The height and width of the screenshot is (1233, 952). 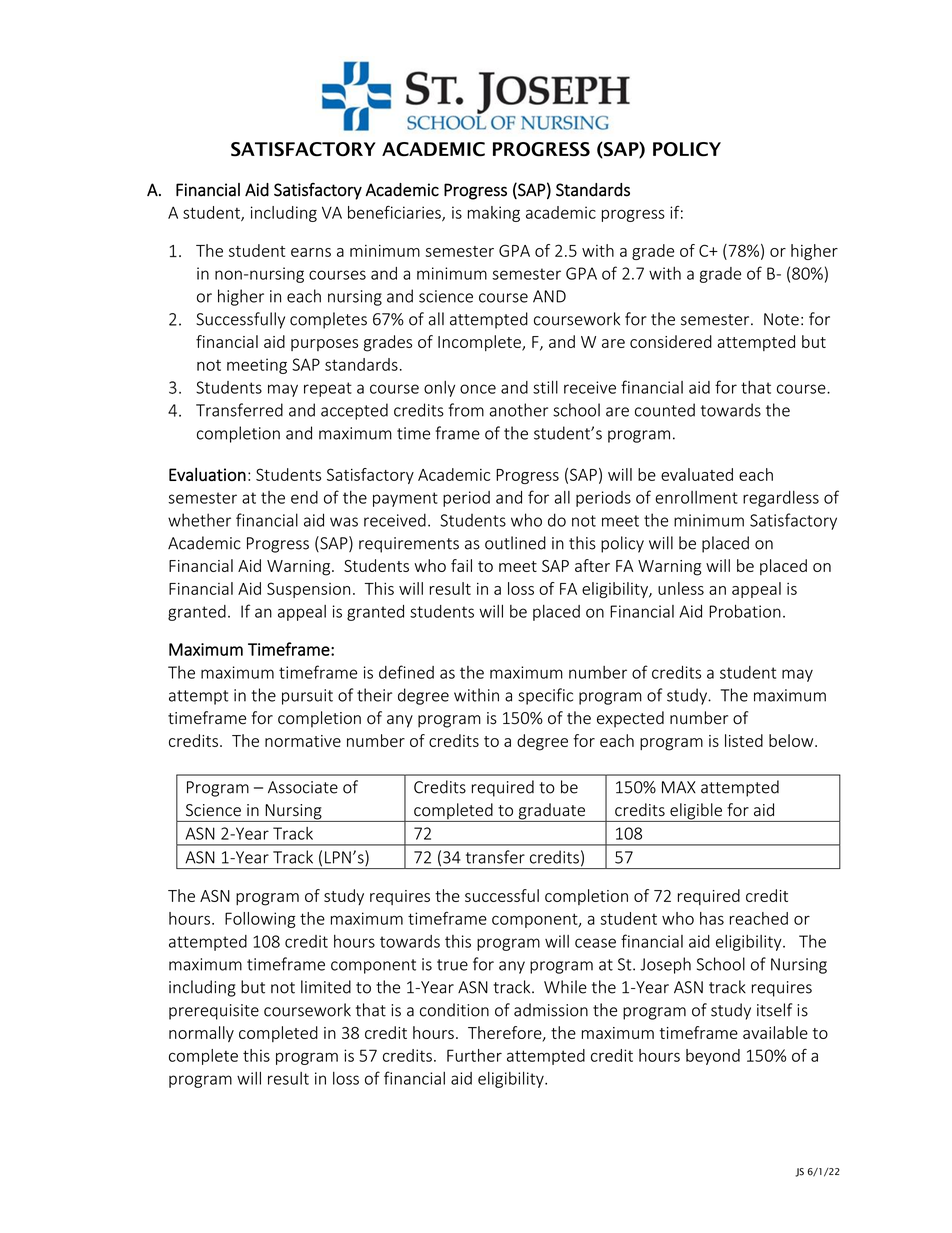 I want to click on Associate, so click(x=303, y=787).
